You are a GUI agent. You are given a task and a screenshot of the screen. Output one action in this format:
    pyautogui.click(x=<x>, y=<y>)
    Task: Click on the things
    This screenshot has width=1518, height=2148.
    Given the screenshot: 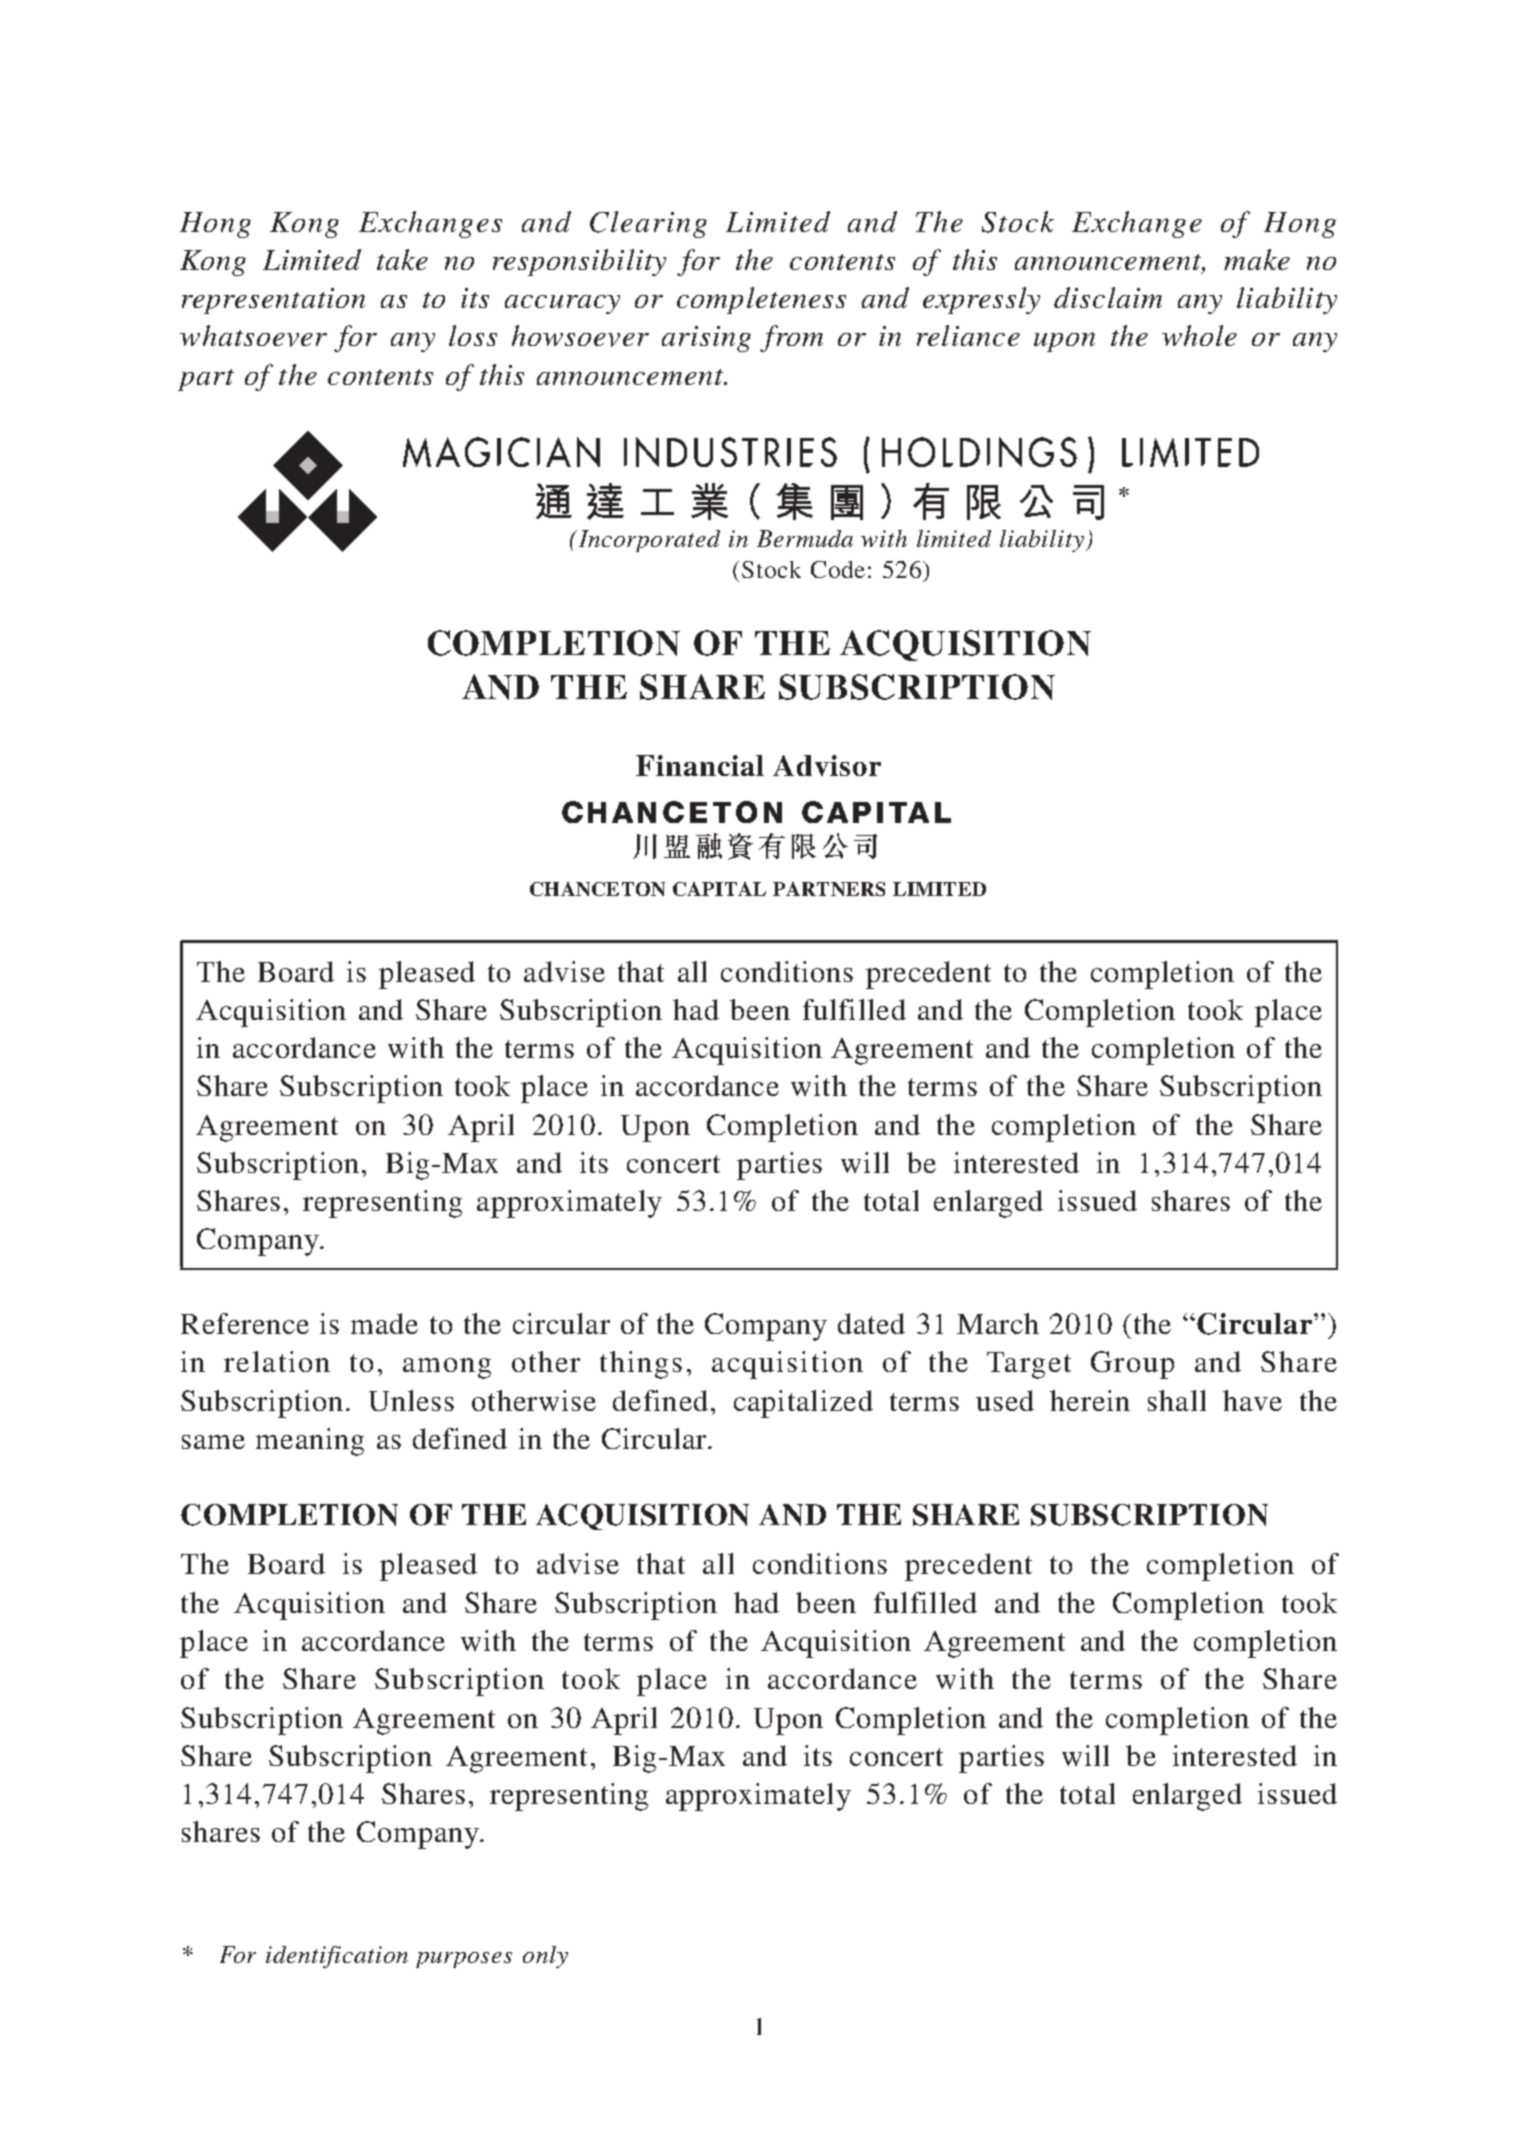 What is the action you would take?
    pyautogui.click(x=641, y=1365)
